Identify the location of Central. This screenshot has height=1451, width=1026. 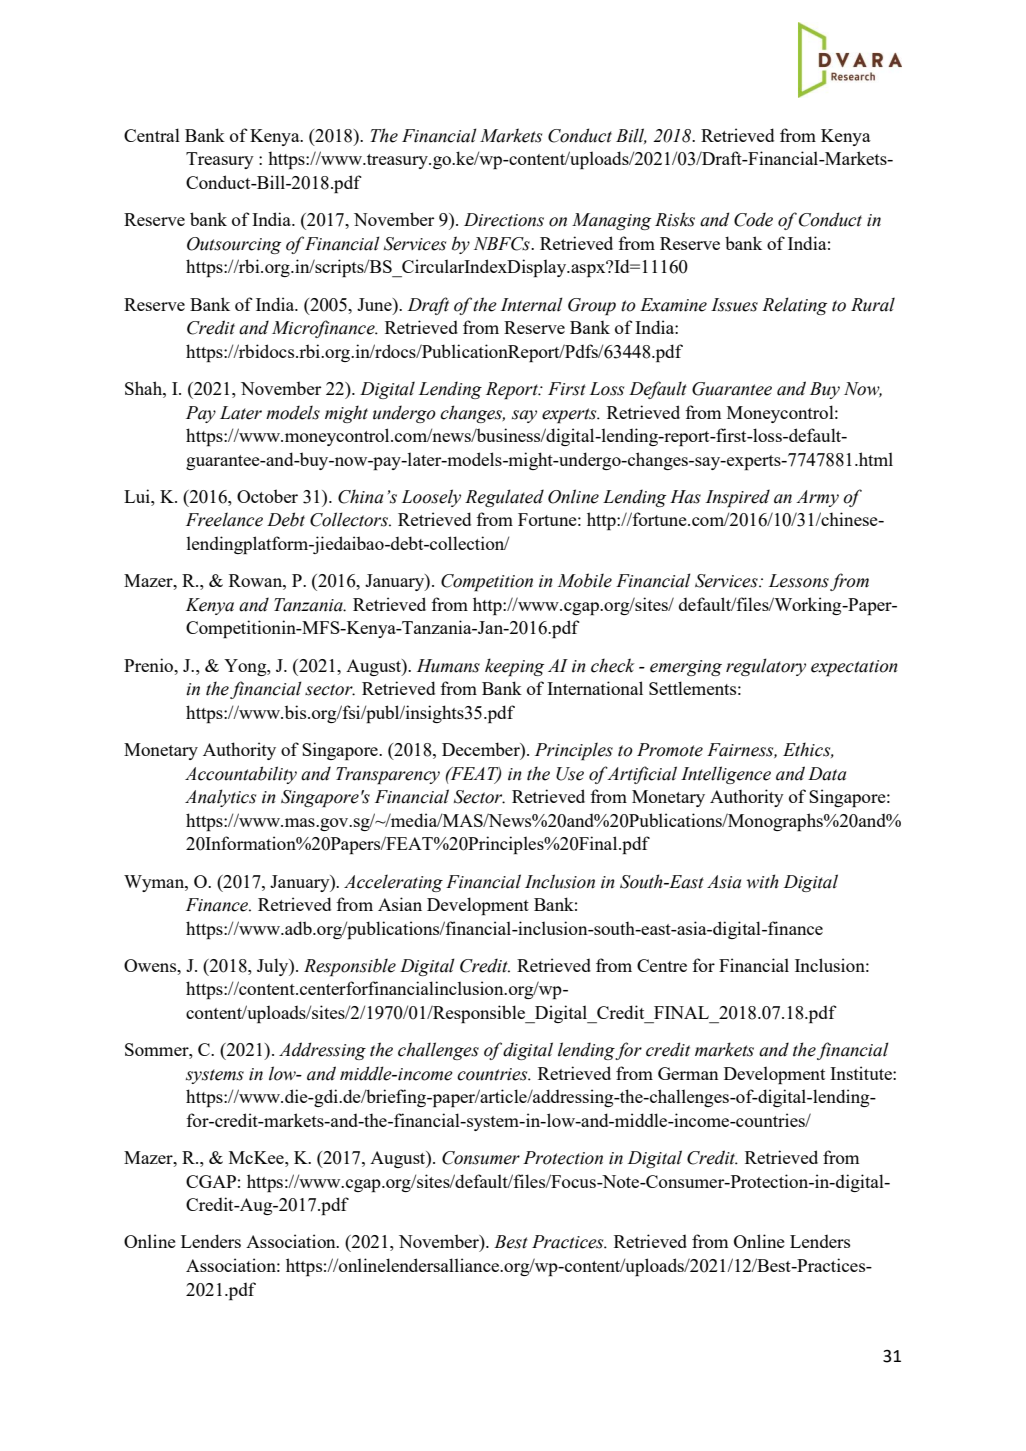
(152, 135).
